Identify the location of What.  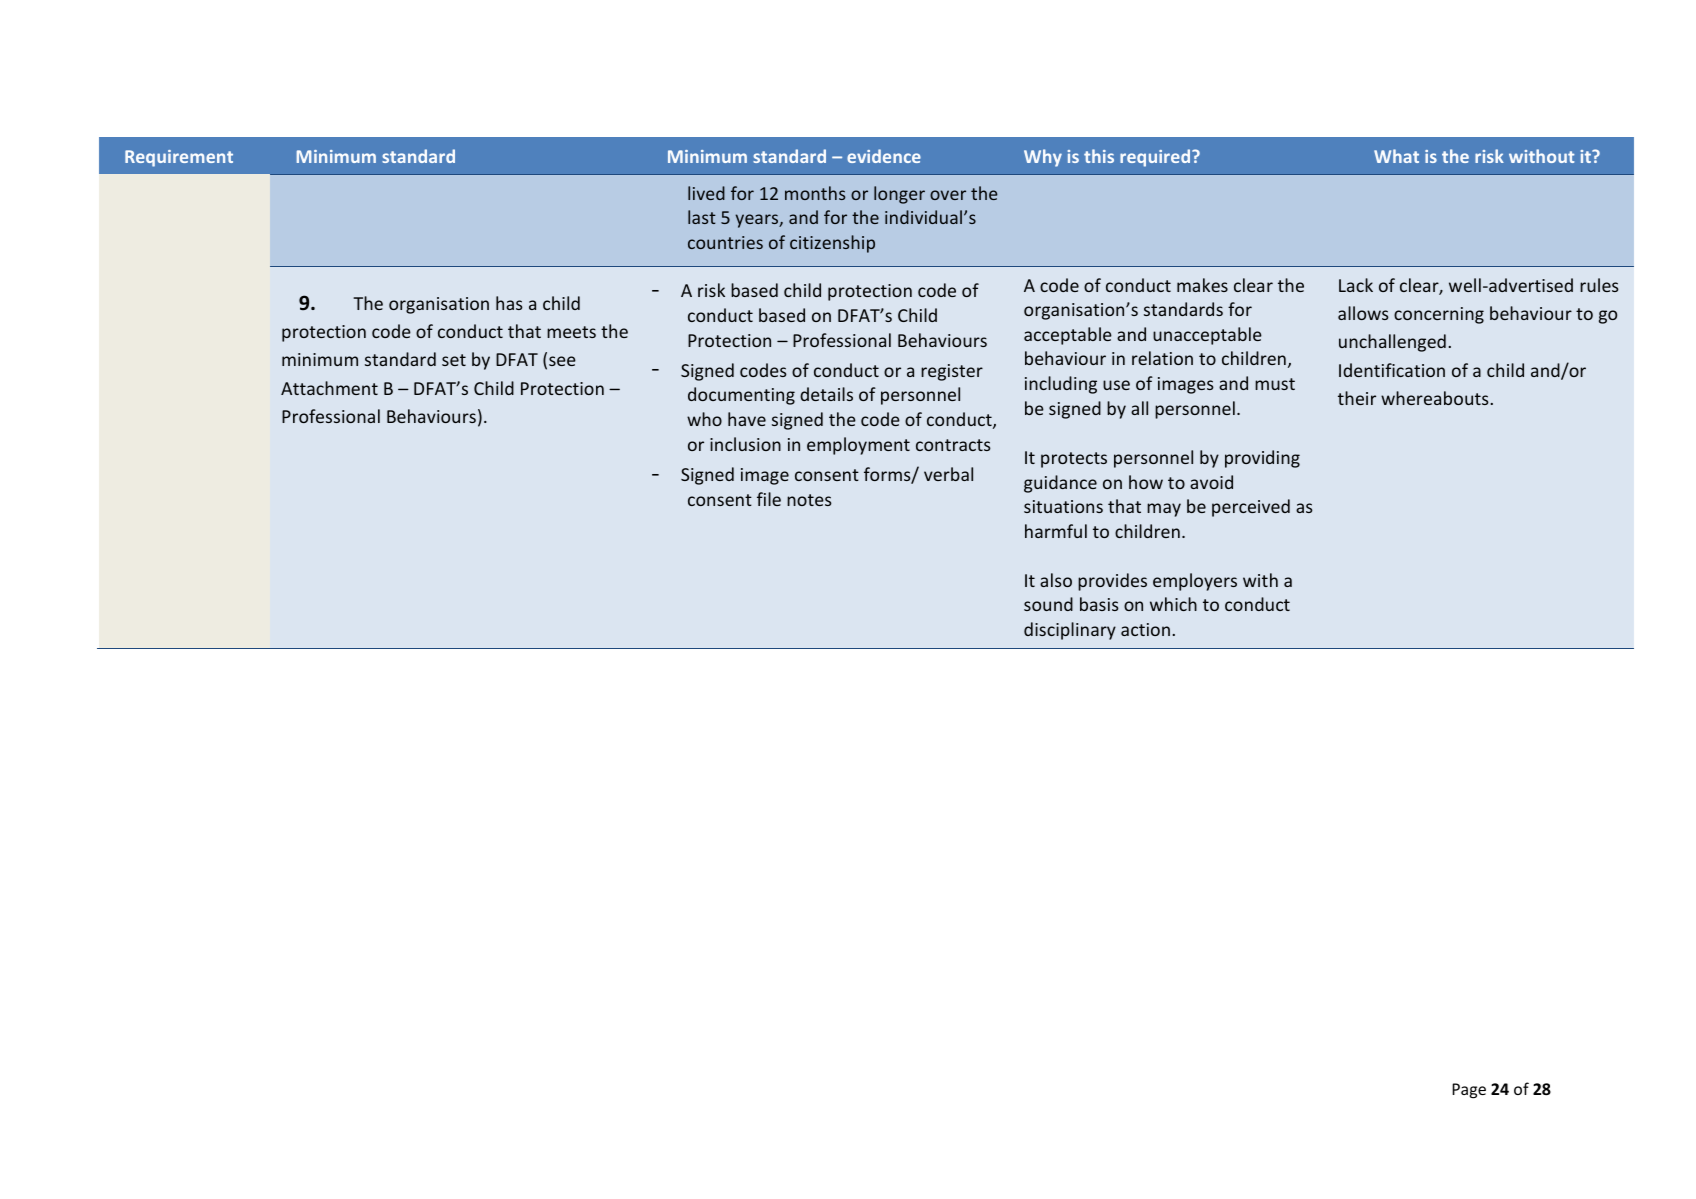
(1396, 156).
